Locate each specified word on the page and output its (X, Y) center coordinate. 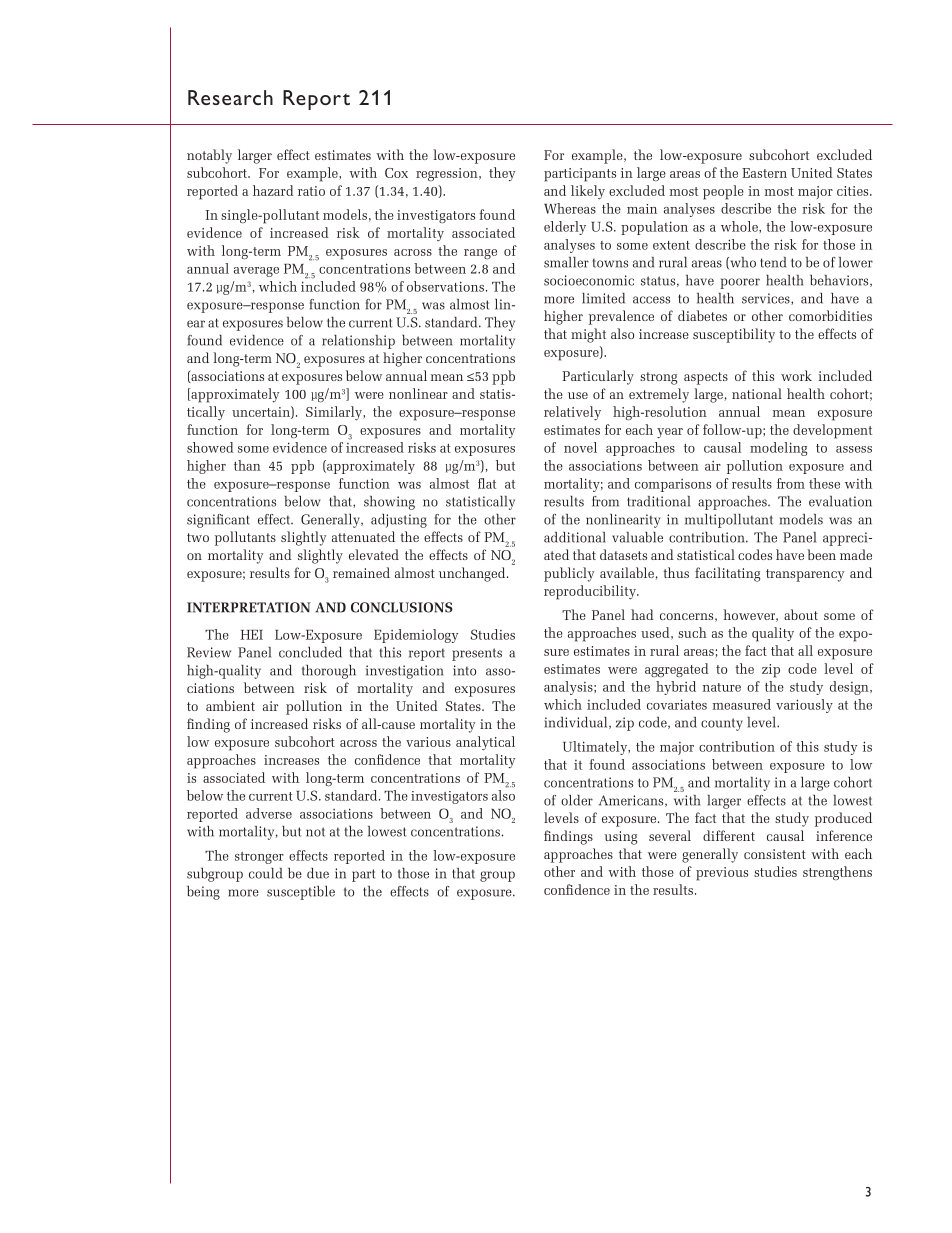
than (247, 465)
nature (722, 687)
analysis (569, 688)
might (588, 335)
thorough (329, 672)
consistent (775, 854)
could (265, 873)
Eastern (764, 173)
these (824, 483)
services (767, 299)
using (621, 838)
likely (588, 192)
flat (487, 483)
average (256, 272)
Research (230, 97)
